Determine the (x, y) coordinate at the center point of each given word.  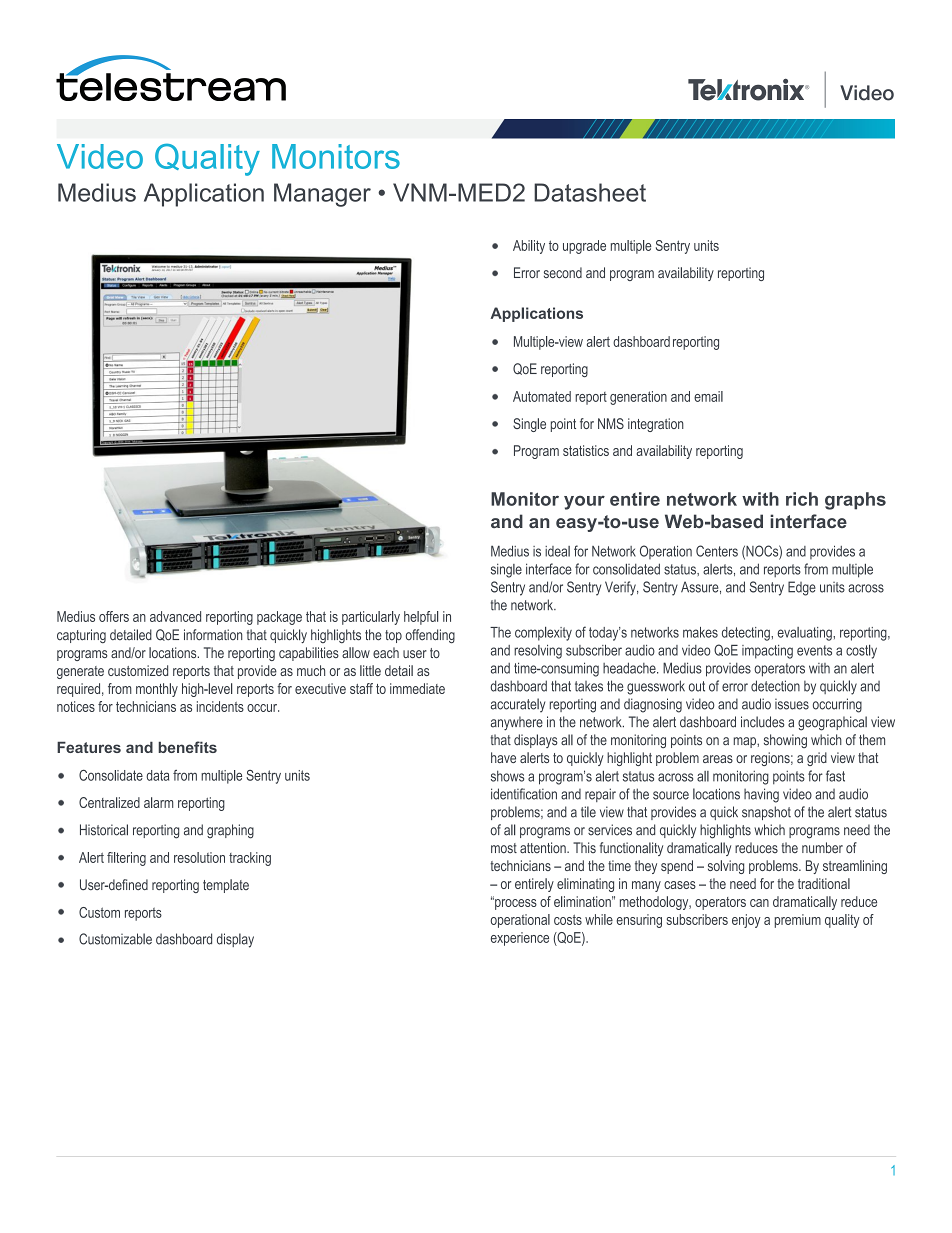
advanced (175, 616)
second (563, 272)
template (226, 886)
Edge (802, 588)
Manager (322, 195)
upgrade (584, 247)
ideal (557, 551)
